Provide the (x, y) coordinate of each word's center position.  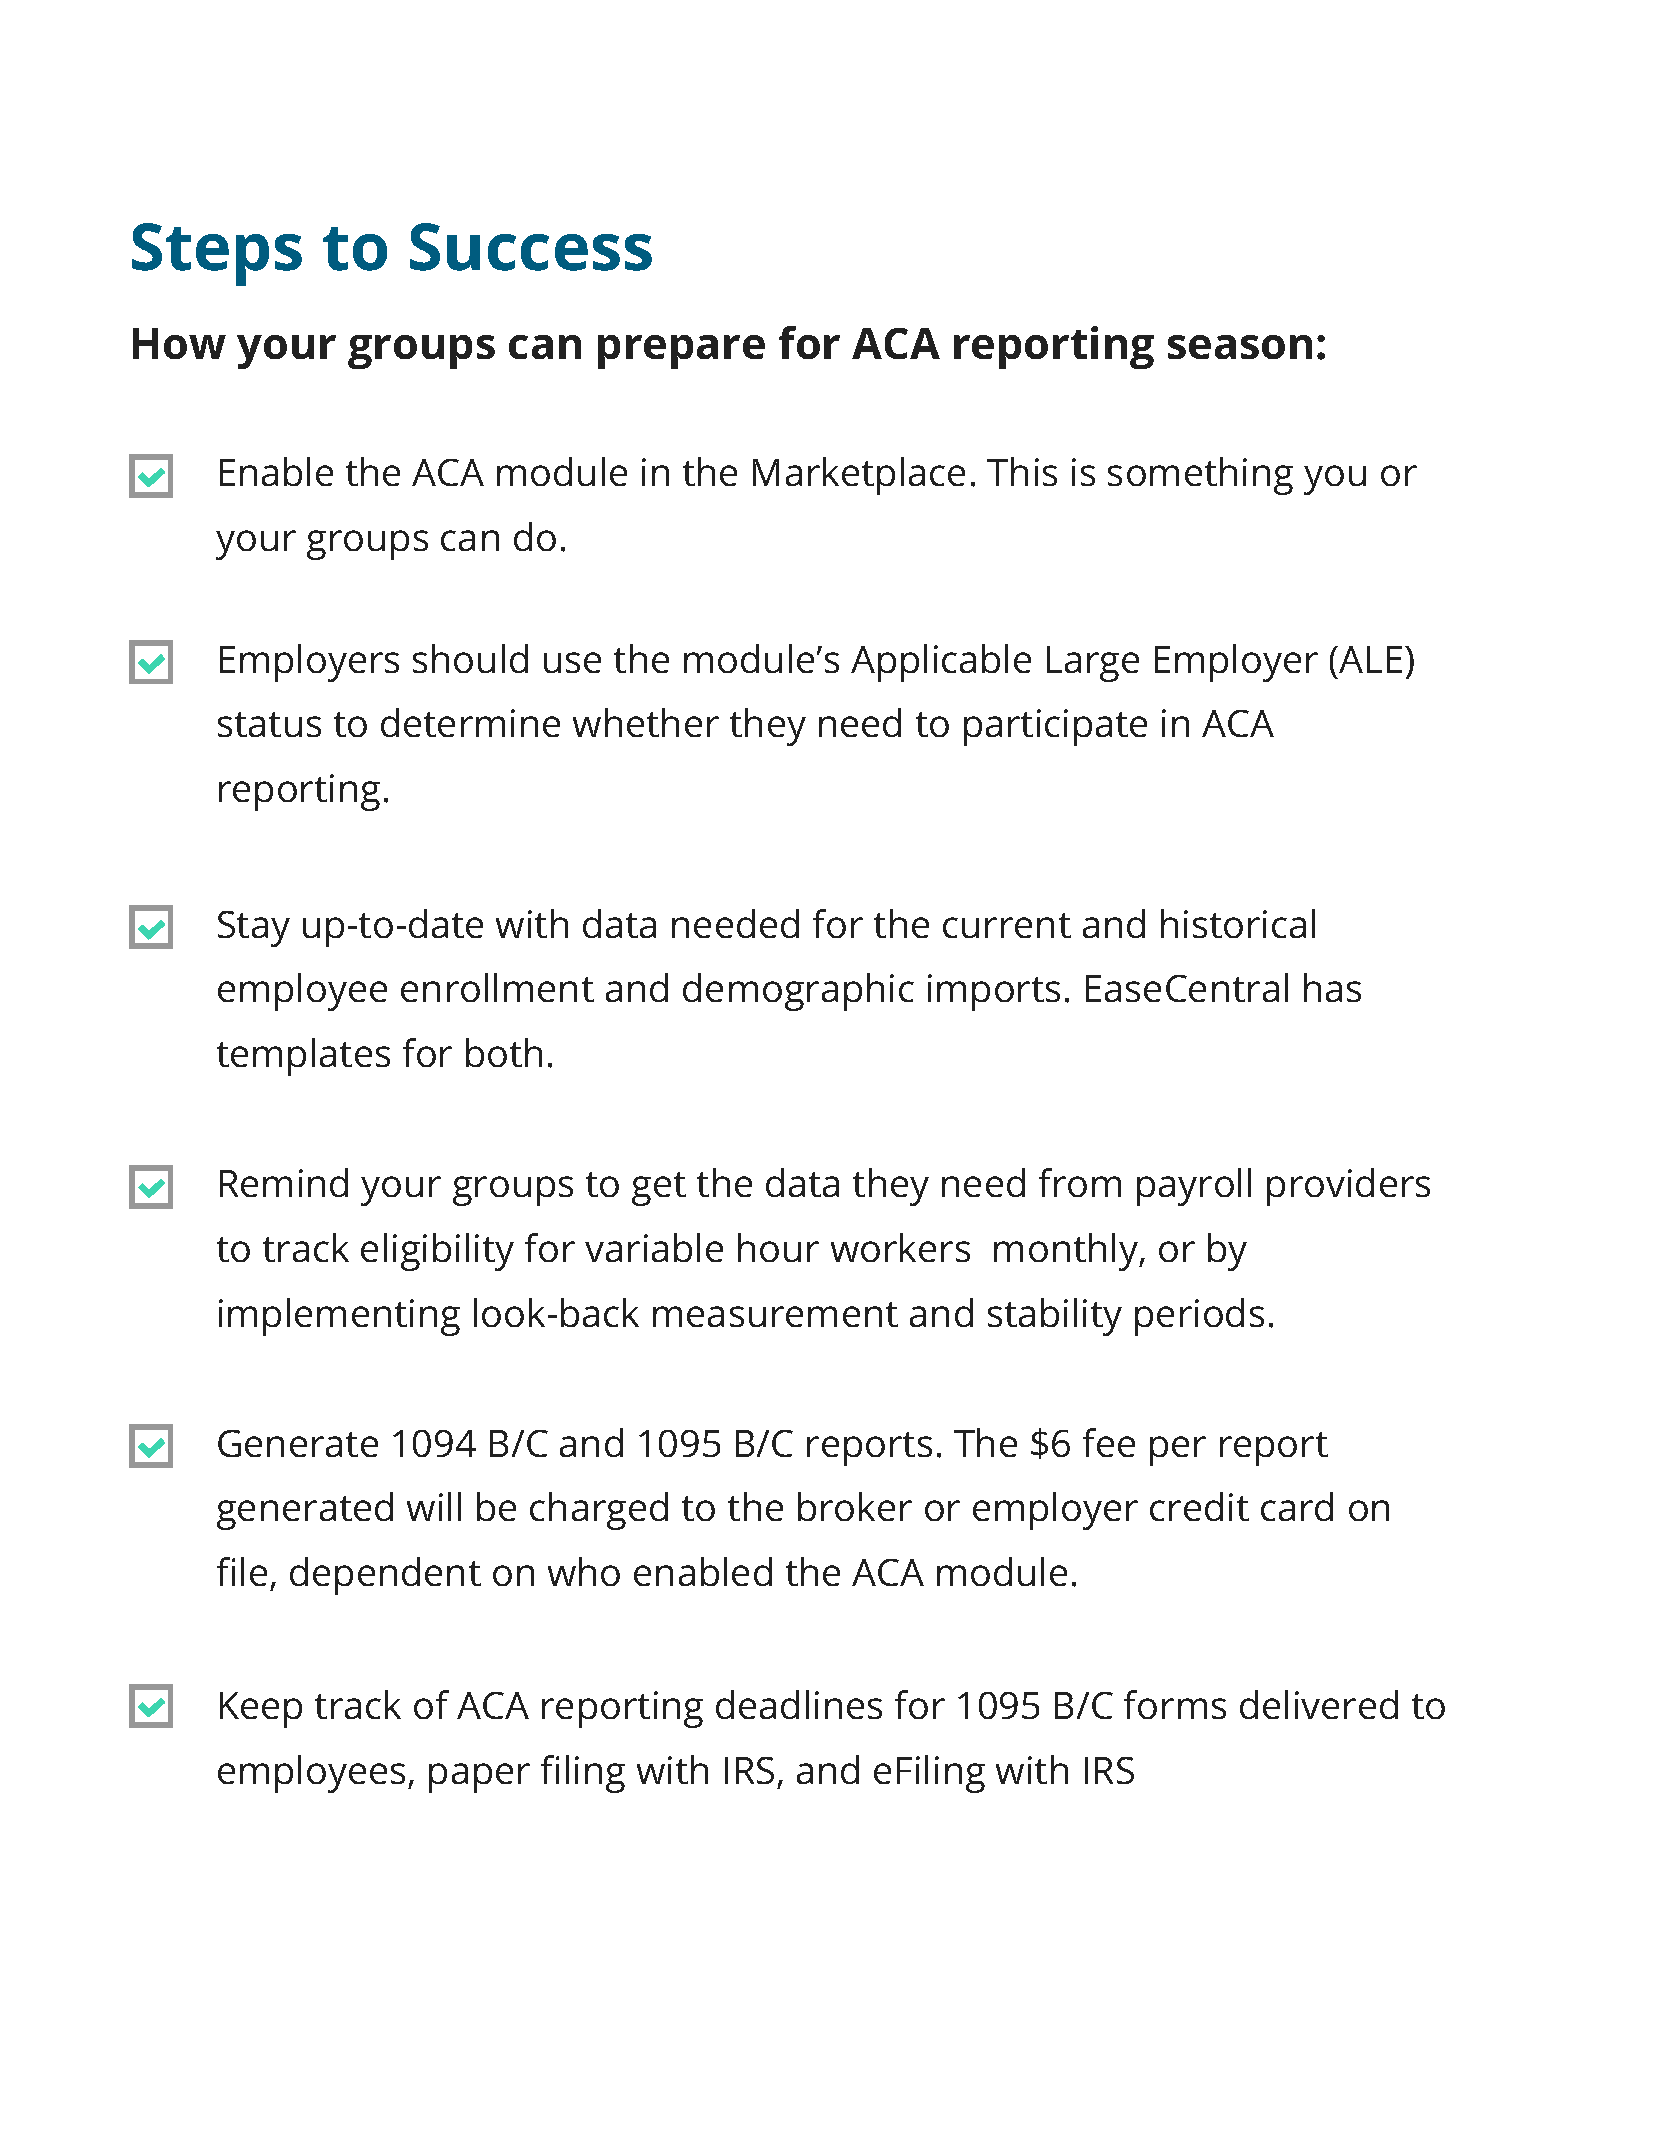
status (269, 724)
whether (646, 722)
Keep (261, 1710)
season (1240, 347)
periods (1199, 1317)
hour (778, 1247)
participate (1055, 727)
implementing (339, 1317)
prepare (681, 352)
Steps (217, 254)
